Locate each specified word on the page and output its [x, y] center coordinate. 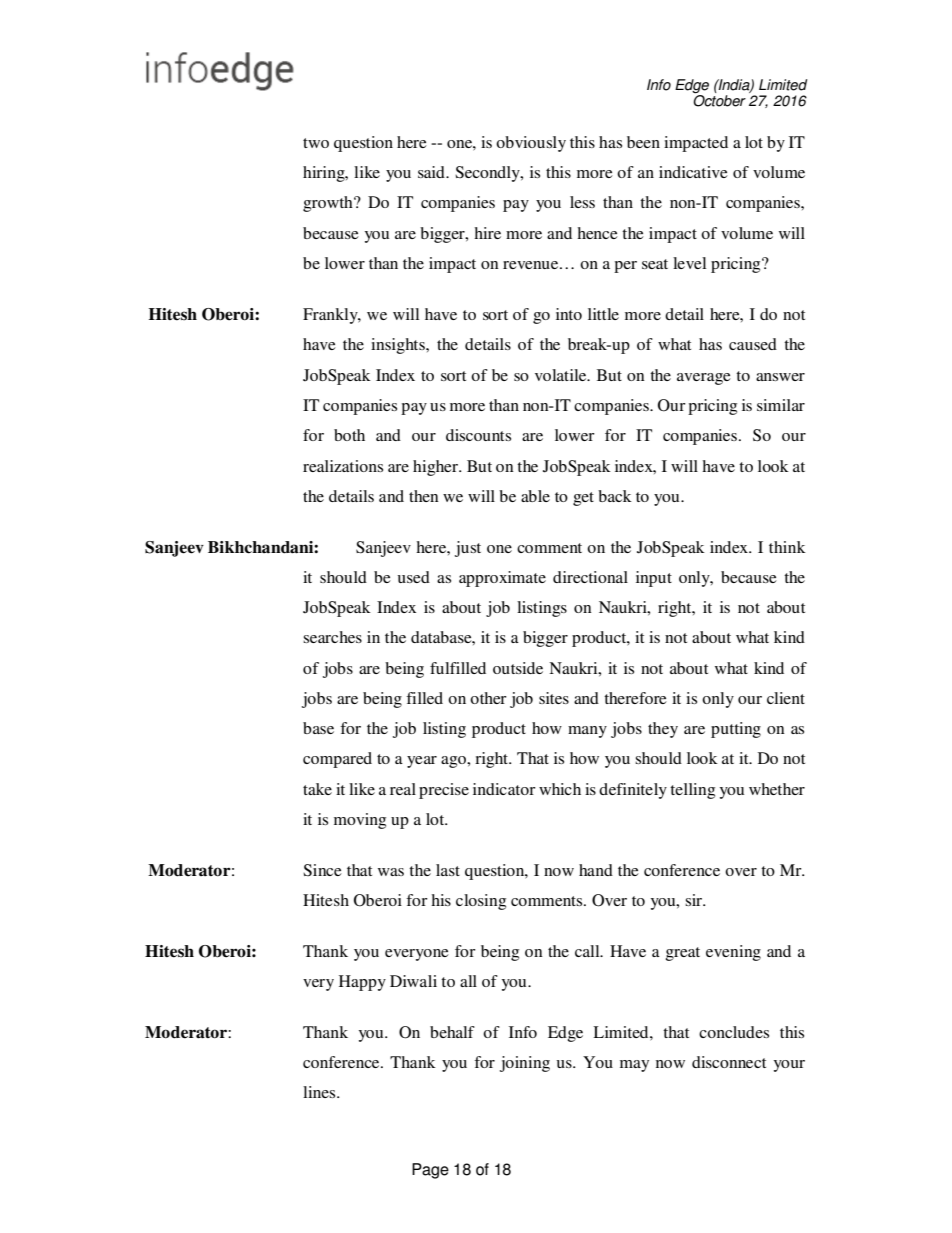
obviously [531, 144]
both [349, 435]
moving [360, 821]
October [719, 101]
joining [525, 1064]
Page [430, 1171]
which [560, 789]
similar [781, 405]
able [535, 496]
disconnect [729, 1062]
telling [692, 791]
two [316, 143]
